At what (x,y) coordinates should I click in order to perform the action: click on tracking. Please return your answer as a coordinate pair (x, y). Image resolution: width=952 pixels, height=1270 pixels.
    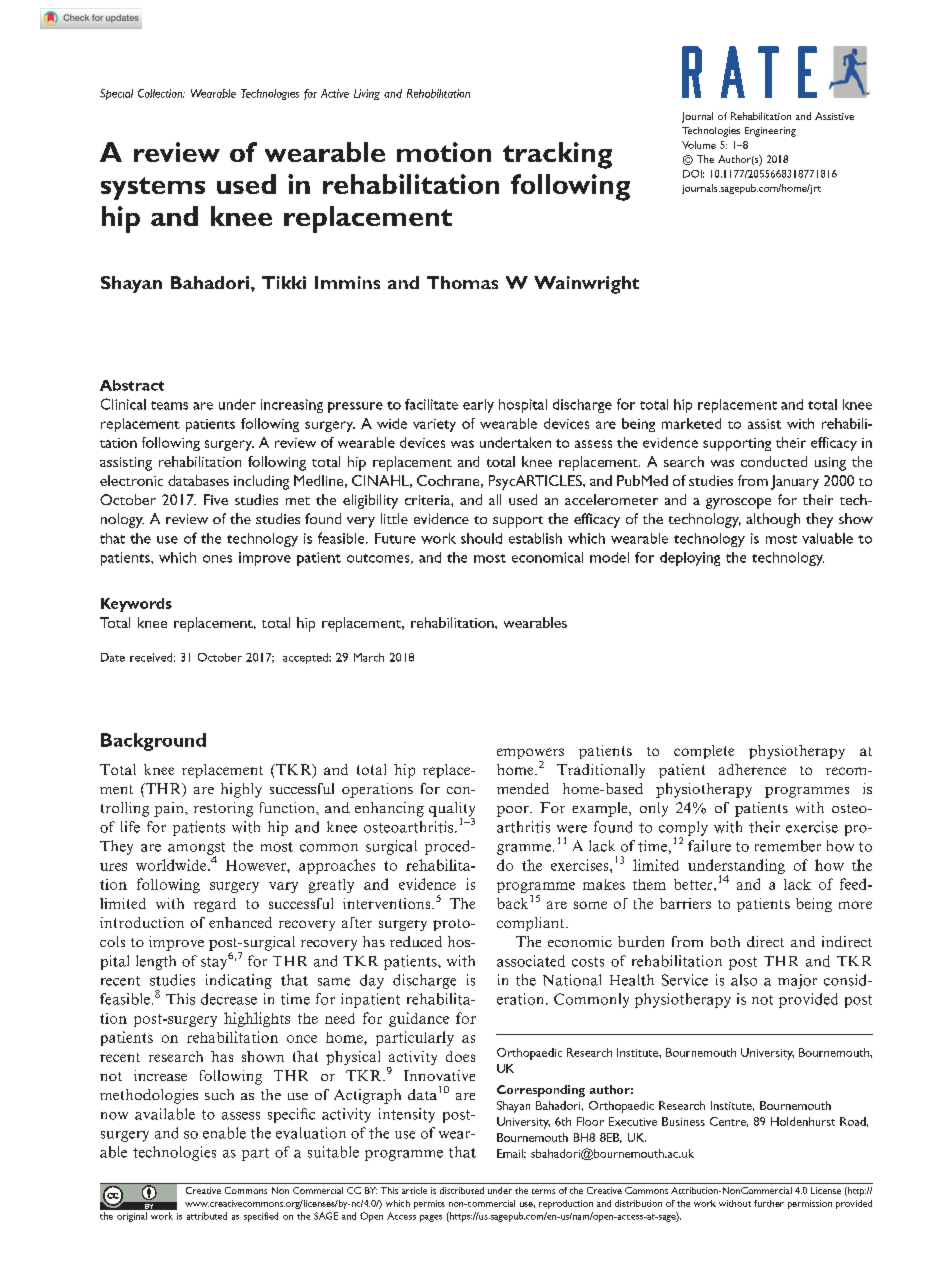
    Looking at the image, I should click on (557, 155).
